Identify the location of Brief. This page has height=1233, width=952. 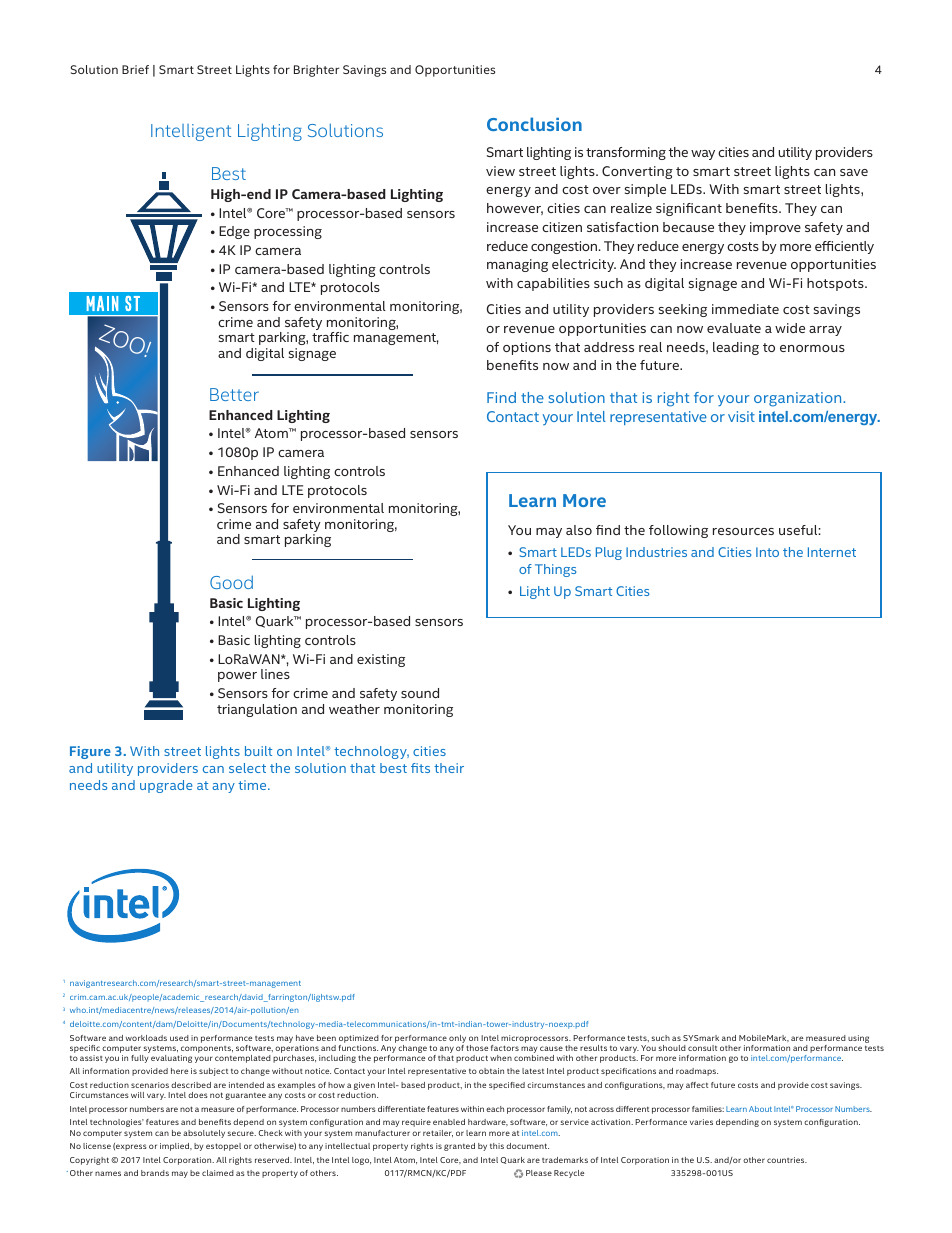
(135, 69).
